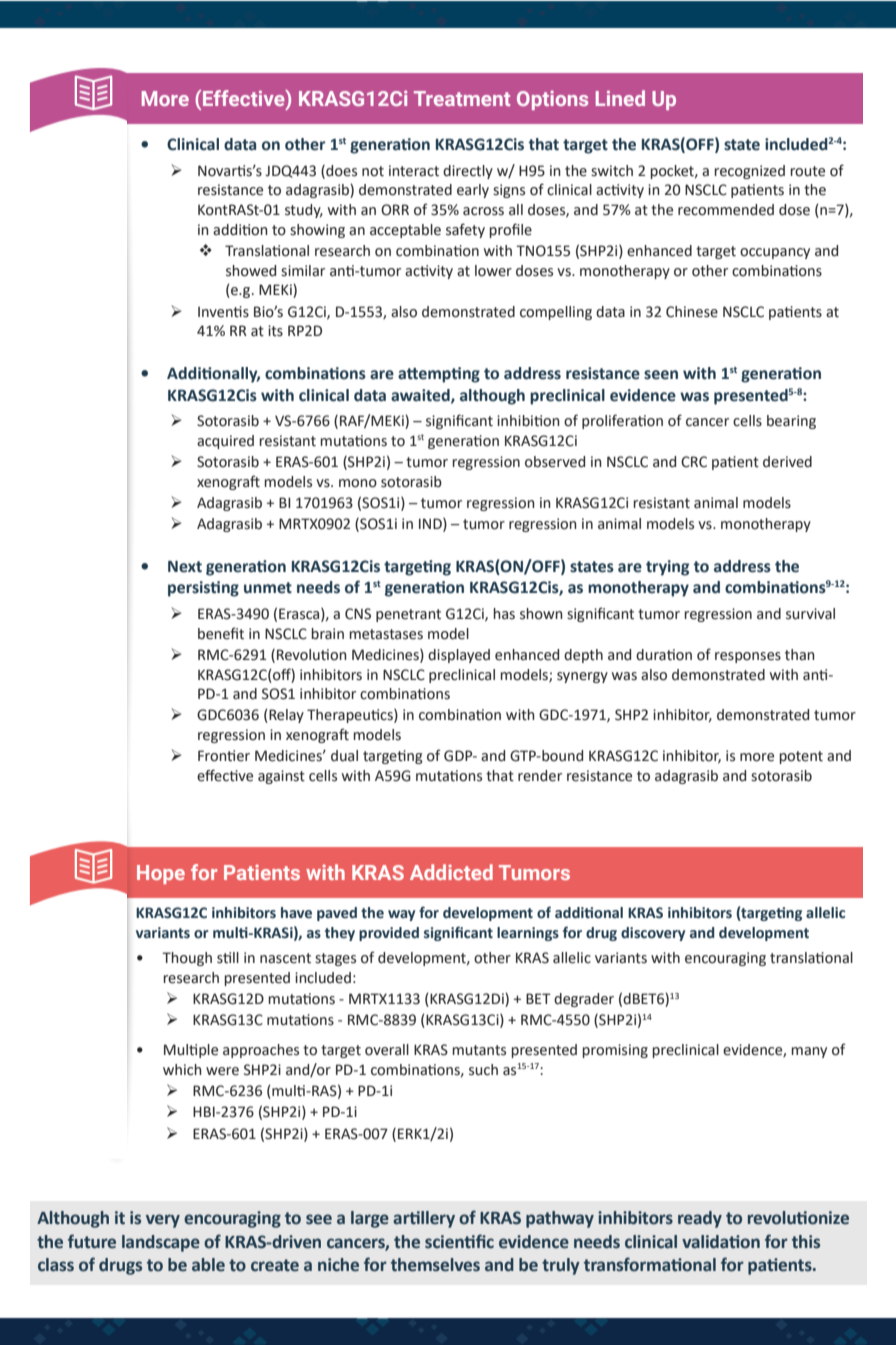  I want to click on seen, so click(661, 375).
